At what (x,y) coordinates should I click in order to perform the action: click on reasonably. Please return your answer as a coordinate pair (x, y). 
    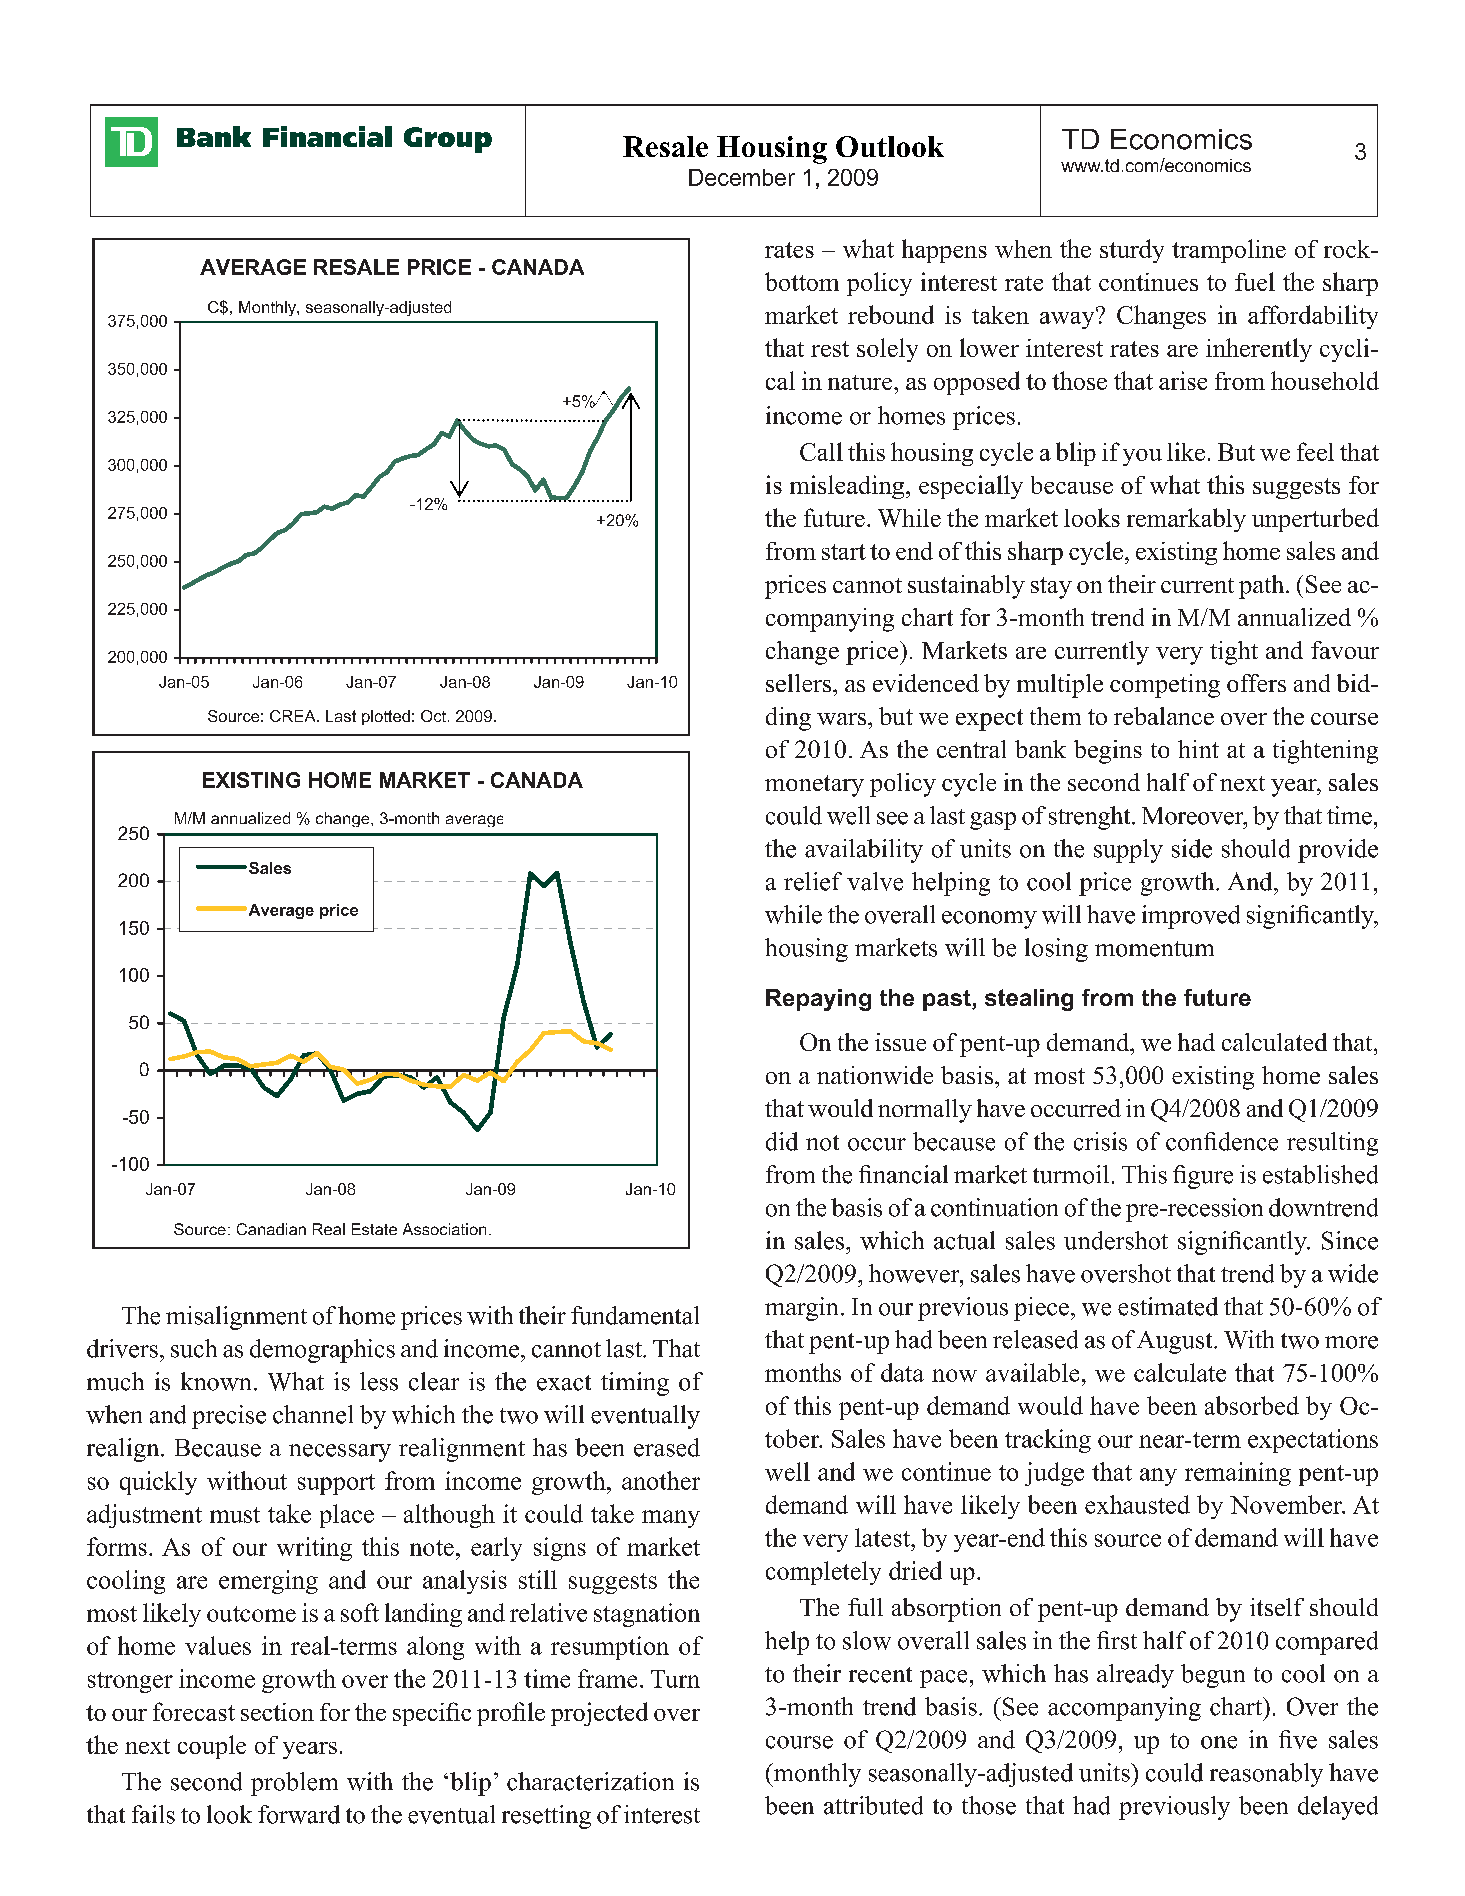
    Looking at the image, I should click on (1266, 1775).
